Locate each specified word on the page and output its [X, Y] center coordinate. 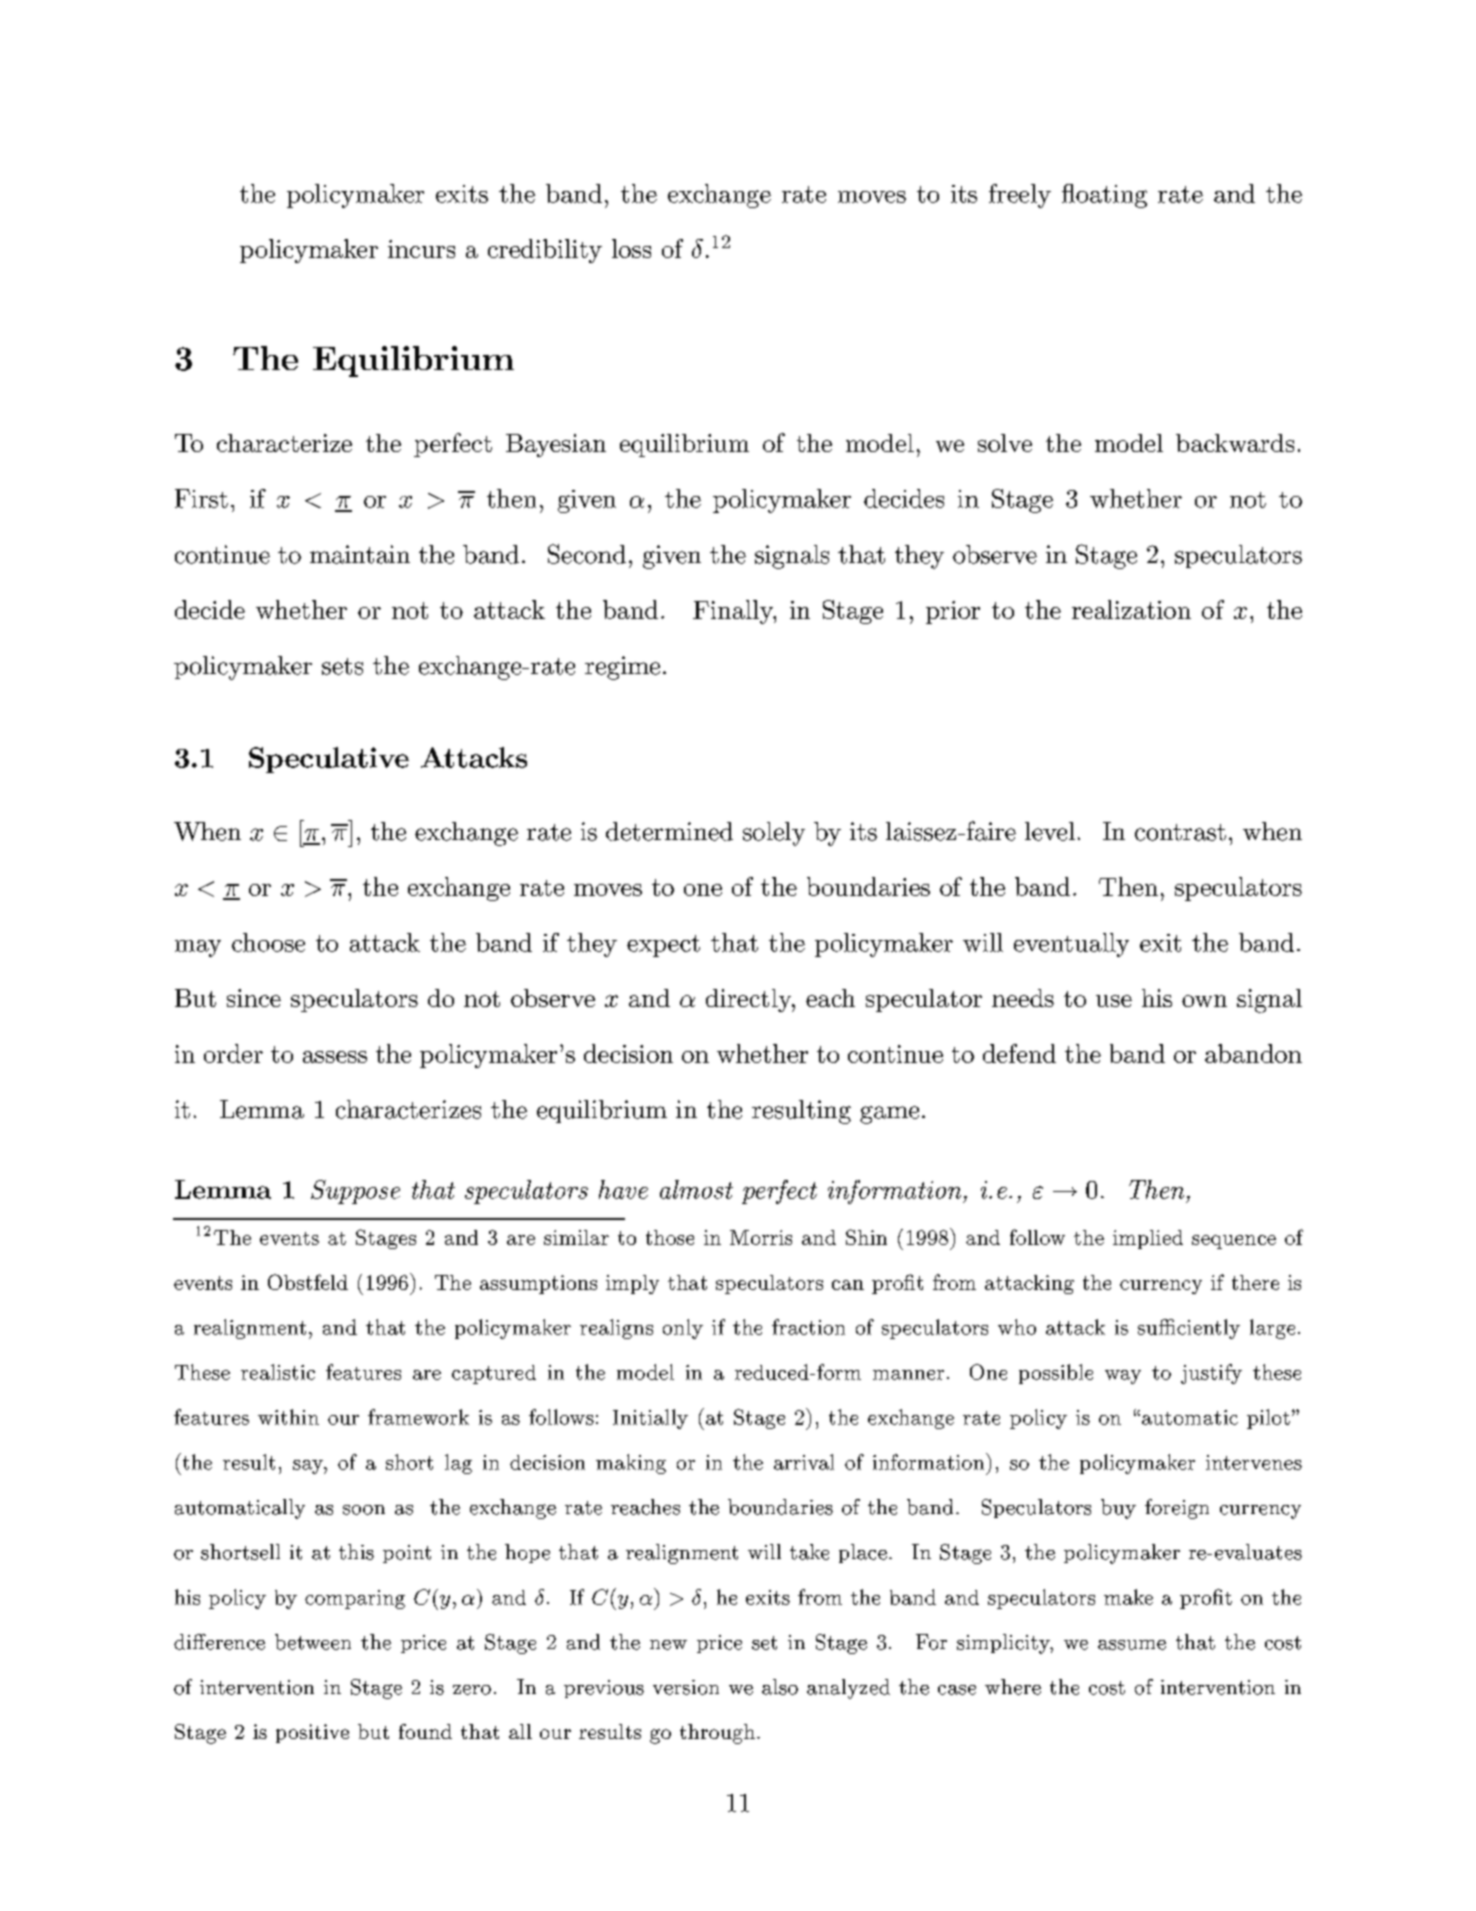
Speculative [329, 760]
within [288, 1417]
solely [774, 834]
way [1123, 1377]
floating [1104, 196]
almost [696, 1189]
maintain [360, 554]
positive [312, 1733]
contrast [1180, 832]
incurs [421, 249]
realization [1131, 609]
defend [1019, 1053]
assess [335, 1057]
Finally [734, 612]
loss [631, 248]
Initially [650, 1419]
